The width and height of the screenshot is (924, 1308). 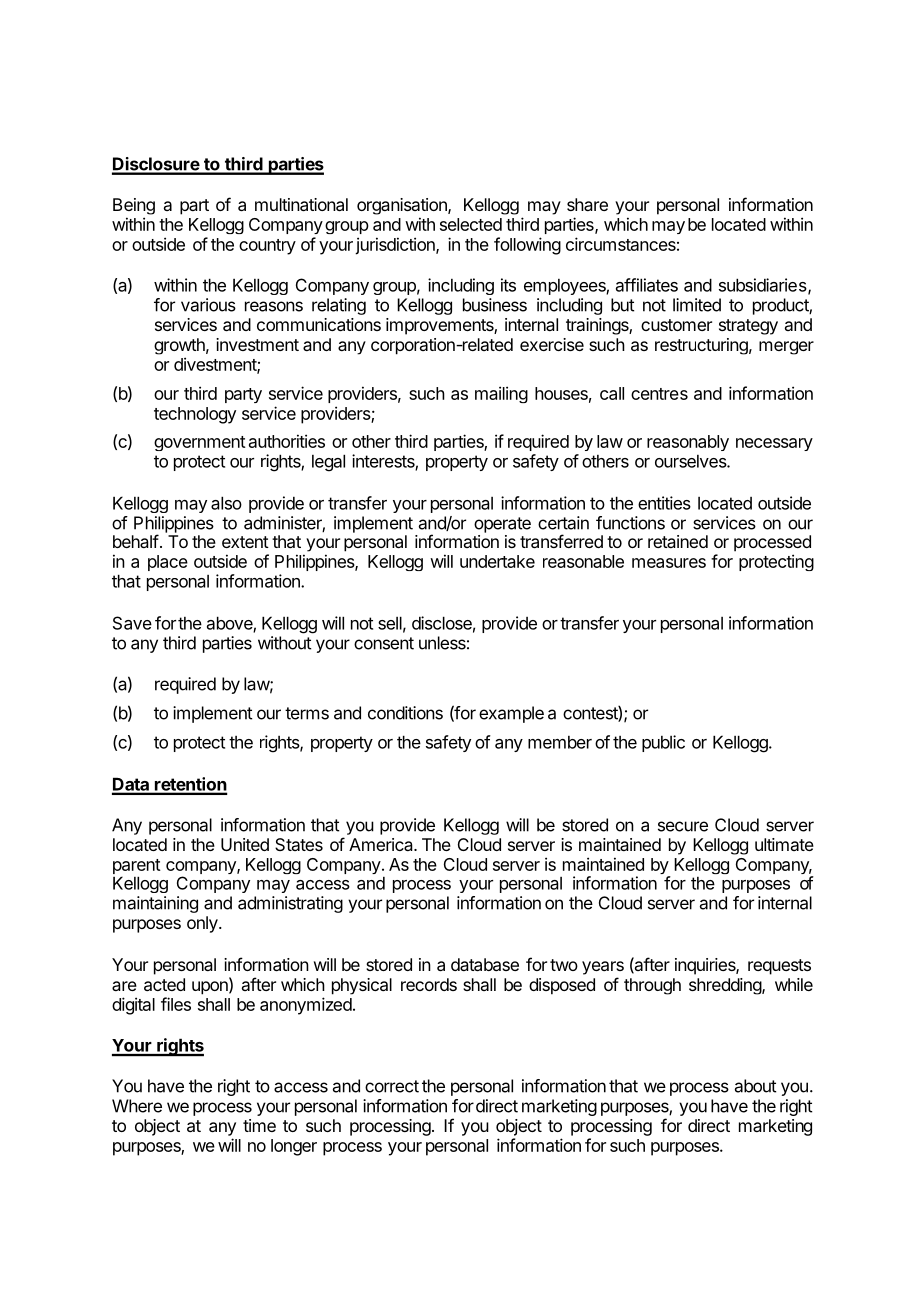 What do you see at coordinates (755, 1086) in the screenshot?
I see `about` at bounding box center [755, 1086].
